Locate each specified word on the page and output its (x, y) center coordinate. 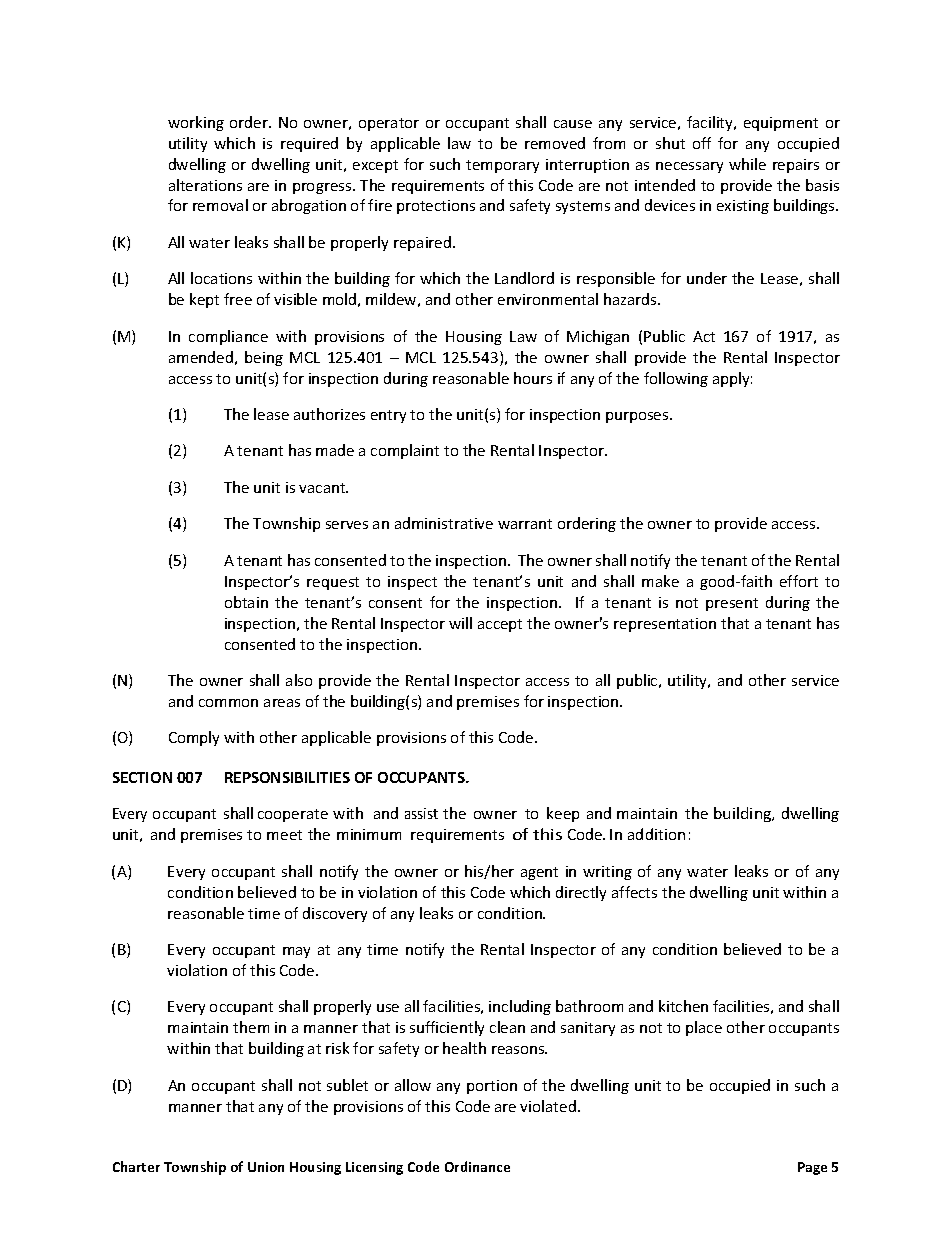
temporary (502, 166)
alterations (205, 185)
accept (500, 625)
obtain (246, 602)
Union (266, 1167)
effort (799, 581)
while (747, 164)
